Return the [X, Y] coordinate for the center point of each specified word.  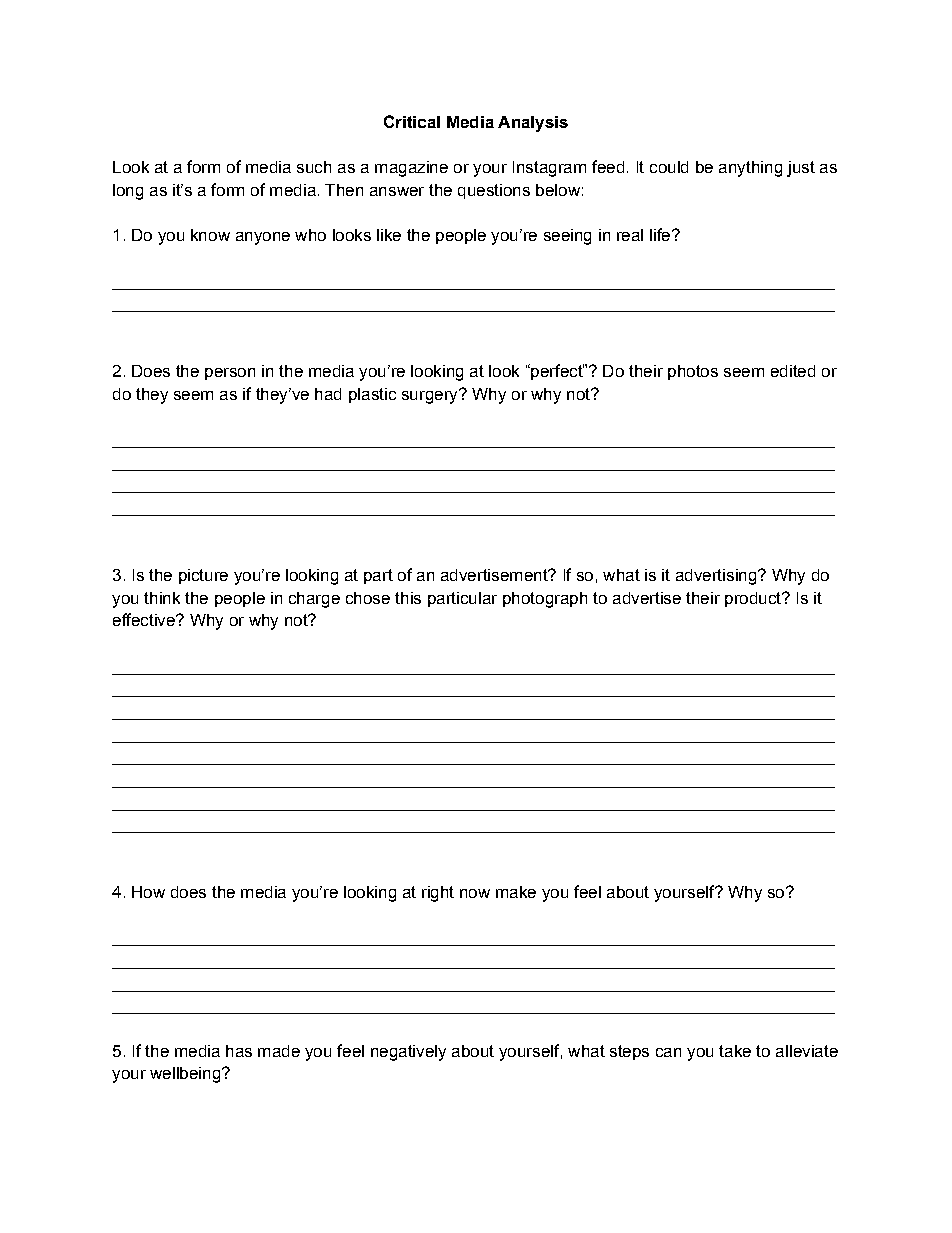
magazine [411, 169]
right [438, 894]
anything [750, 169]
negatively [408, 1053]
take [735, 1051]
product [754, 599]
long [128, 192]
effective [145, 619]
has [239, 1051]
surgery [431, 396]
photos [693, 372]
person [230, 374]
